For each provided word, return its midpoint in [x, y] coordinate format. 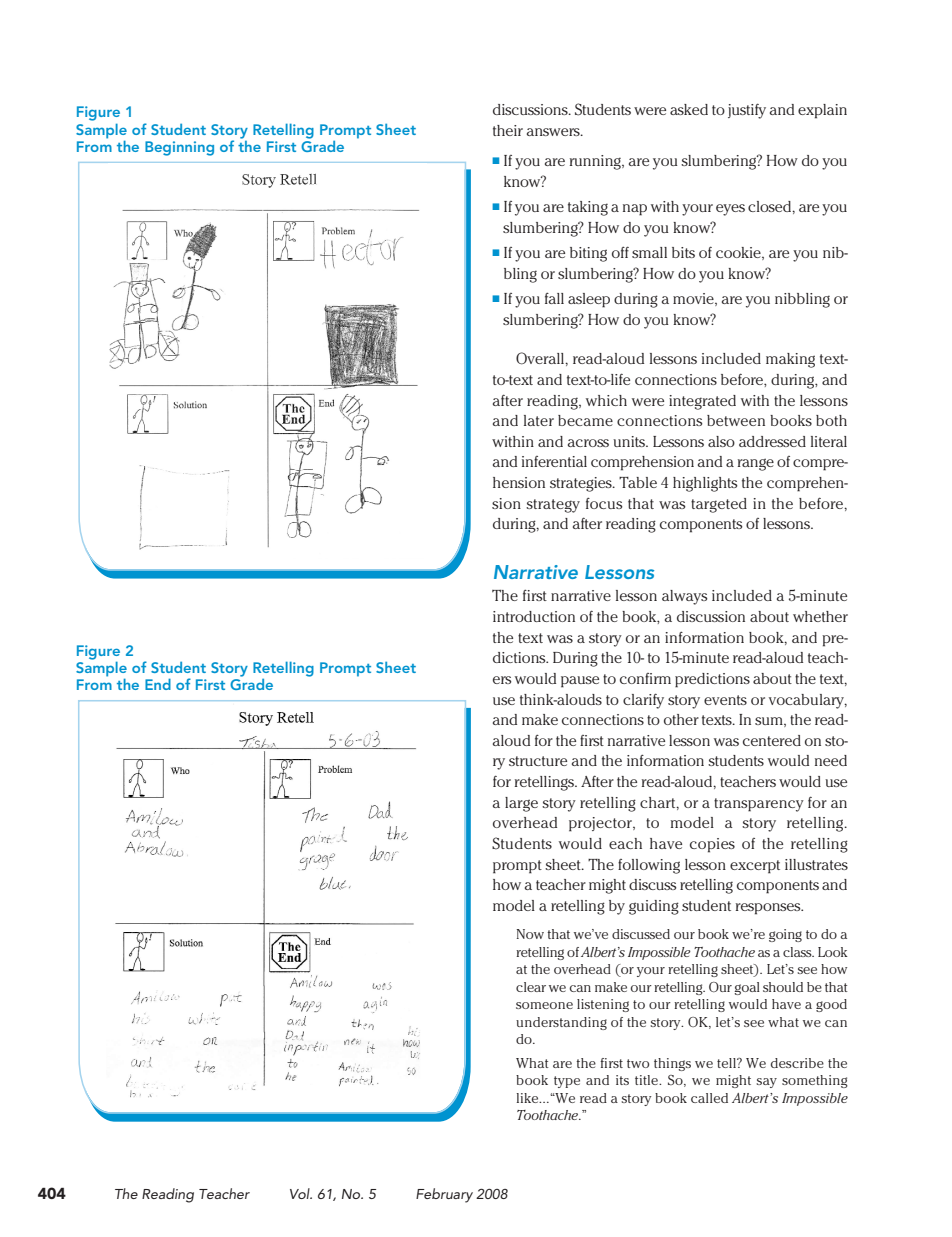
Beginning [179, 148]
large [521, 804]
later [539, 420]
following [649, 866]
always [685, 597]
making [790, 360]
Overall [541, 358]
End [158, 684]
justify [747, 111]
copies [712, 845]
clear [531, 987]
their [508, 130]
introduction [534, 616]
